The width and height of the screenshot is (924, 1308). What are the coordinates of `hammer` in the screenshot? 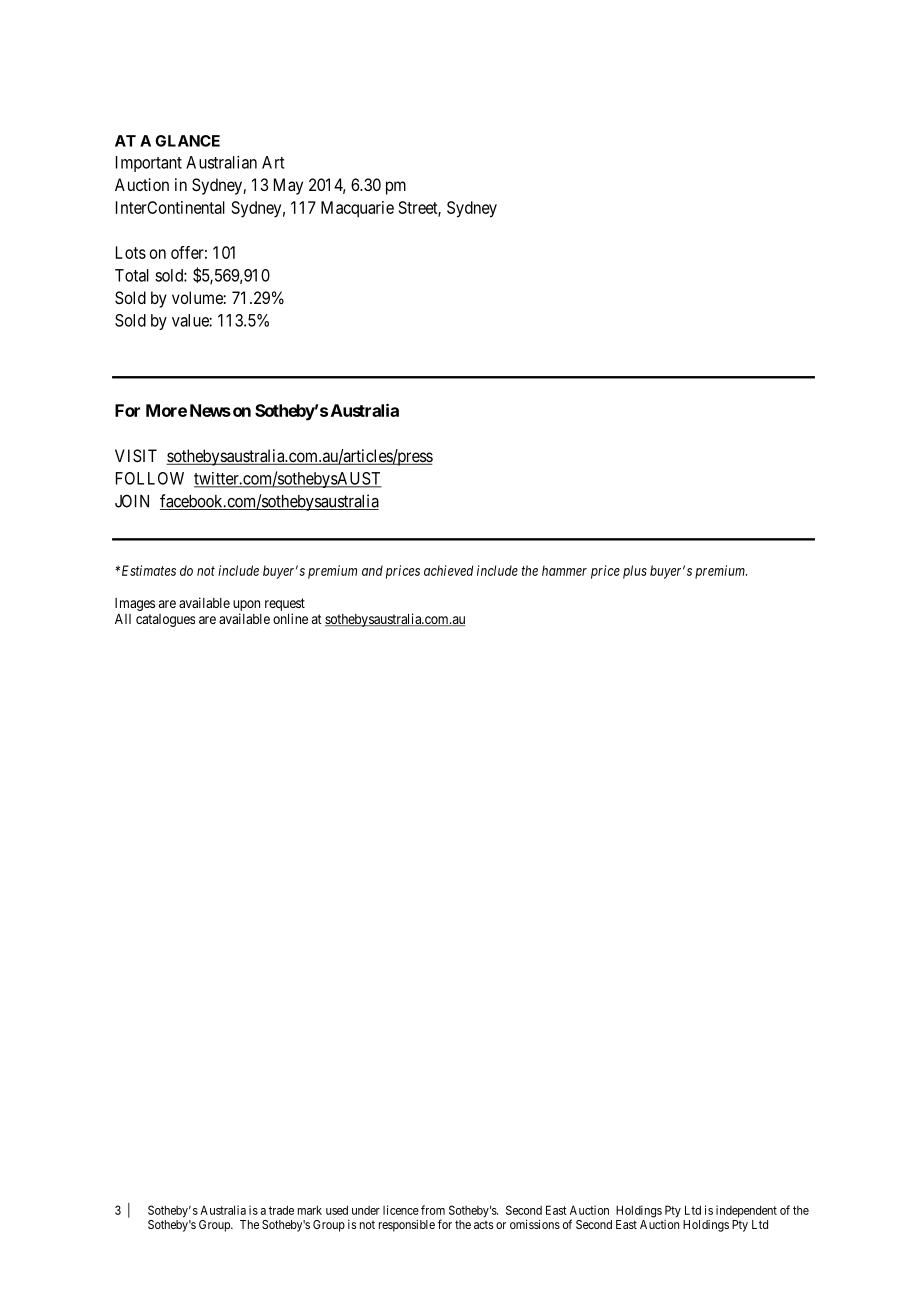 It's located at (564, 570).
